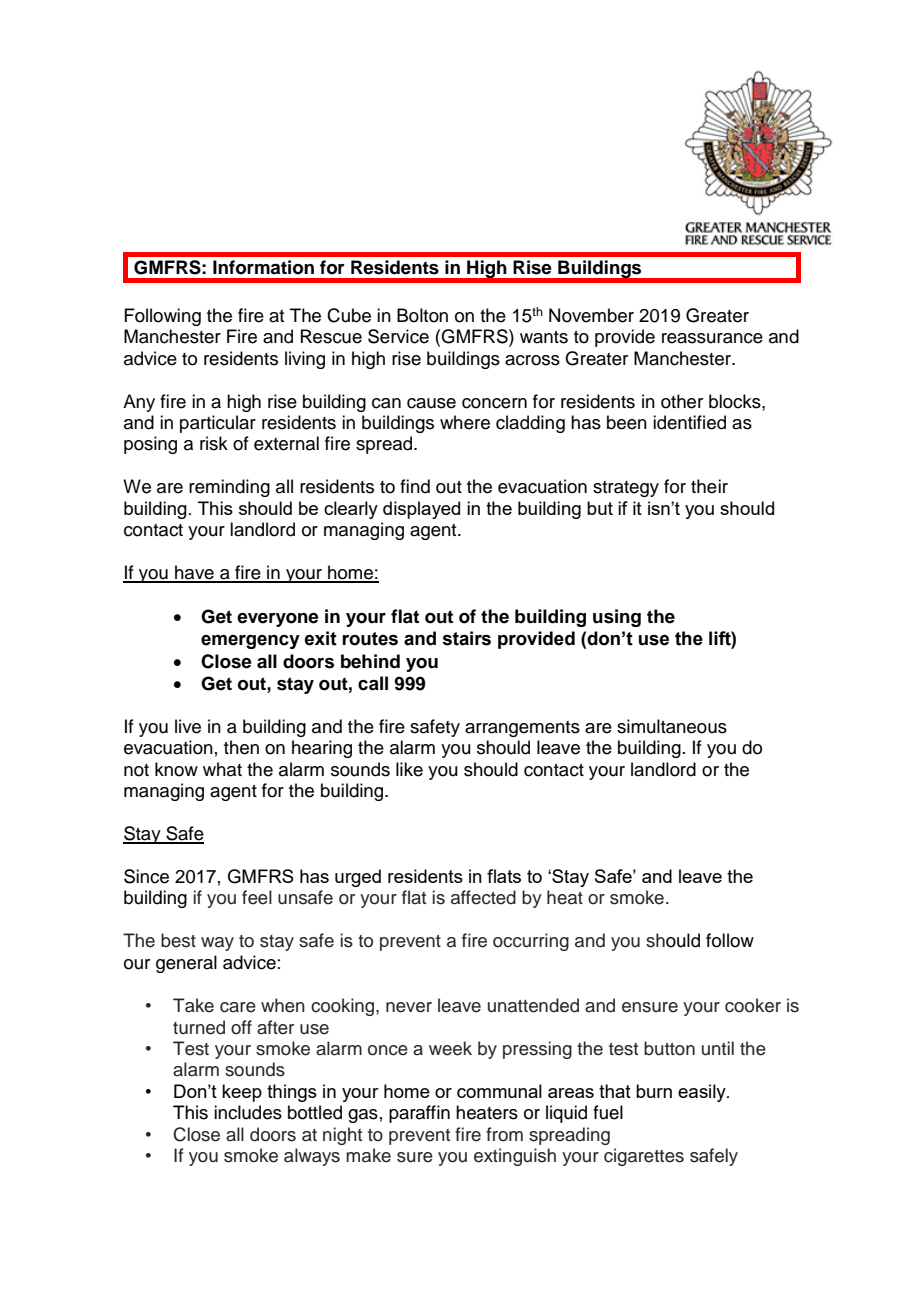 Image resolution: width=924 pixels, height=1308 pixels. Describe the element at coordinates (194, 573) in the page. I see `have` at that location.
